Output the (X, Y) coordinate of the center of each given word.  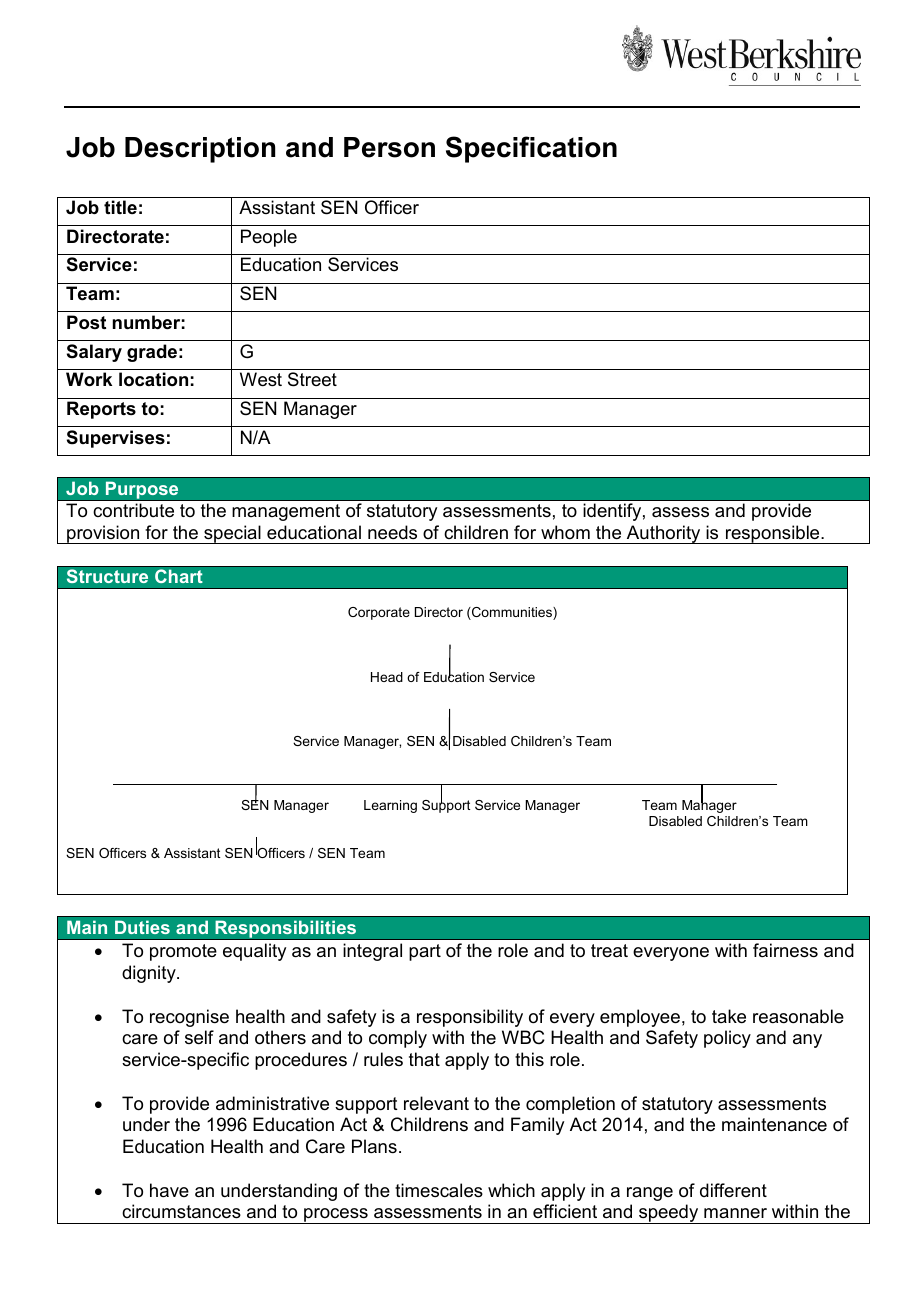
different (733, 1190)
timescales (439, 1190)
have (169, 1190)
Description (200, 150)
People (269, 238)
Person (389, 147)
